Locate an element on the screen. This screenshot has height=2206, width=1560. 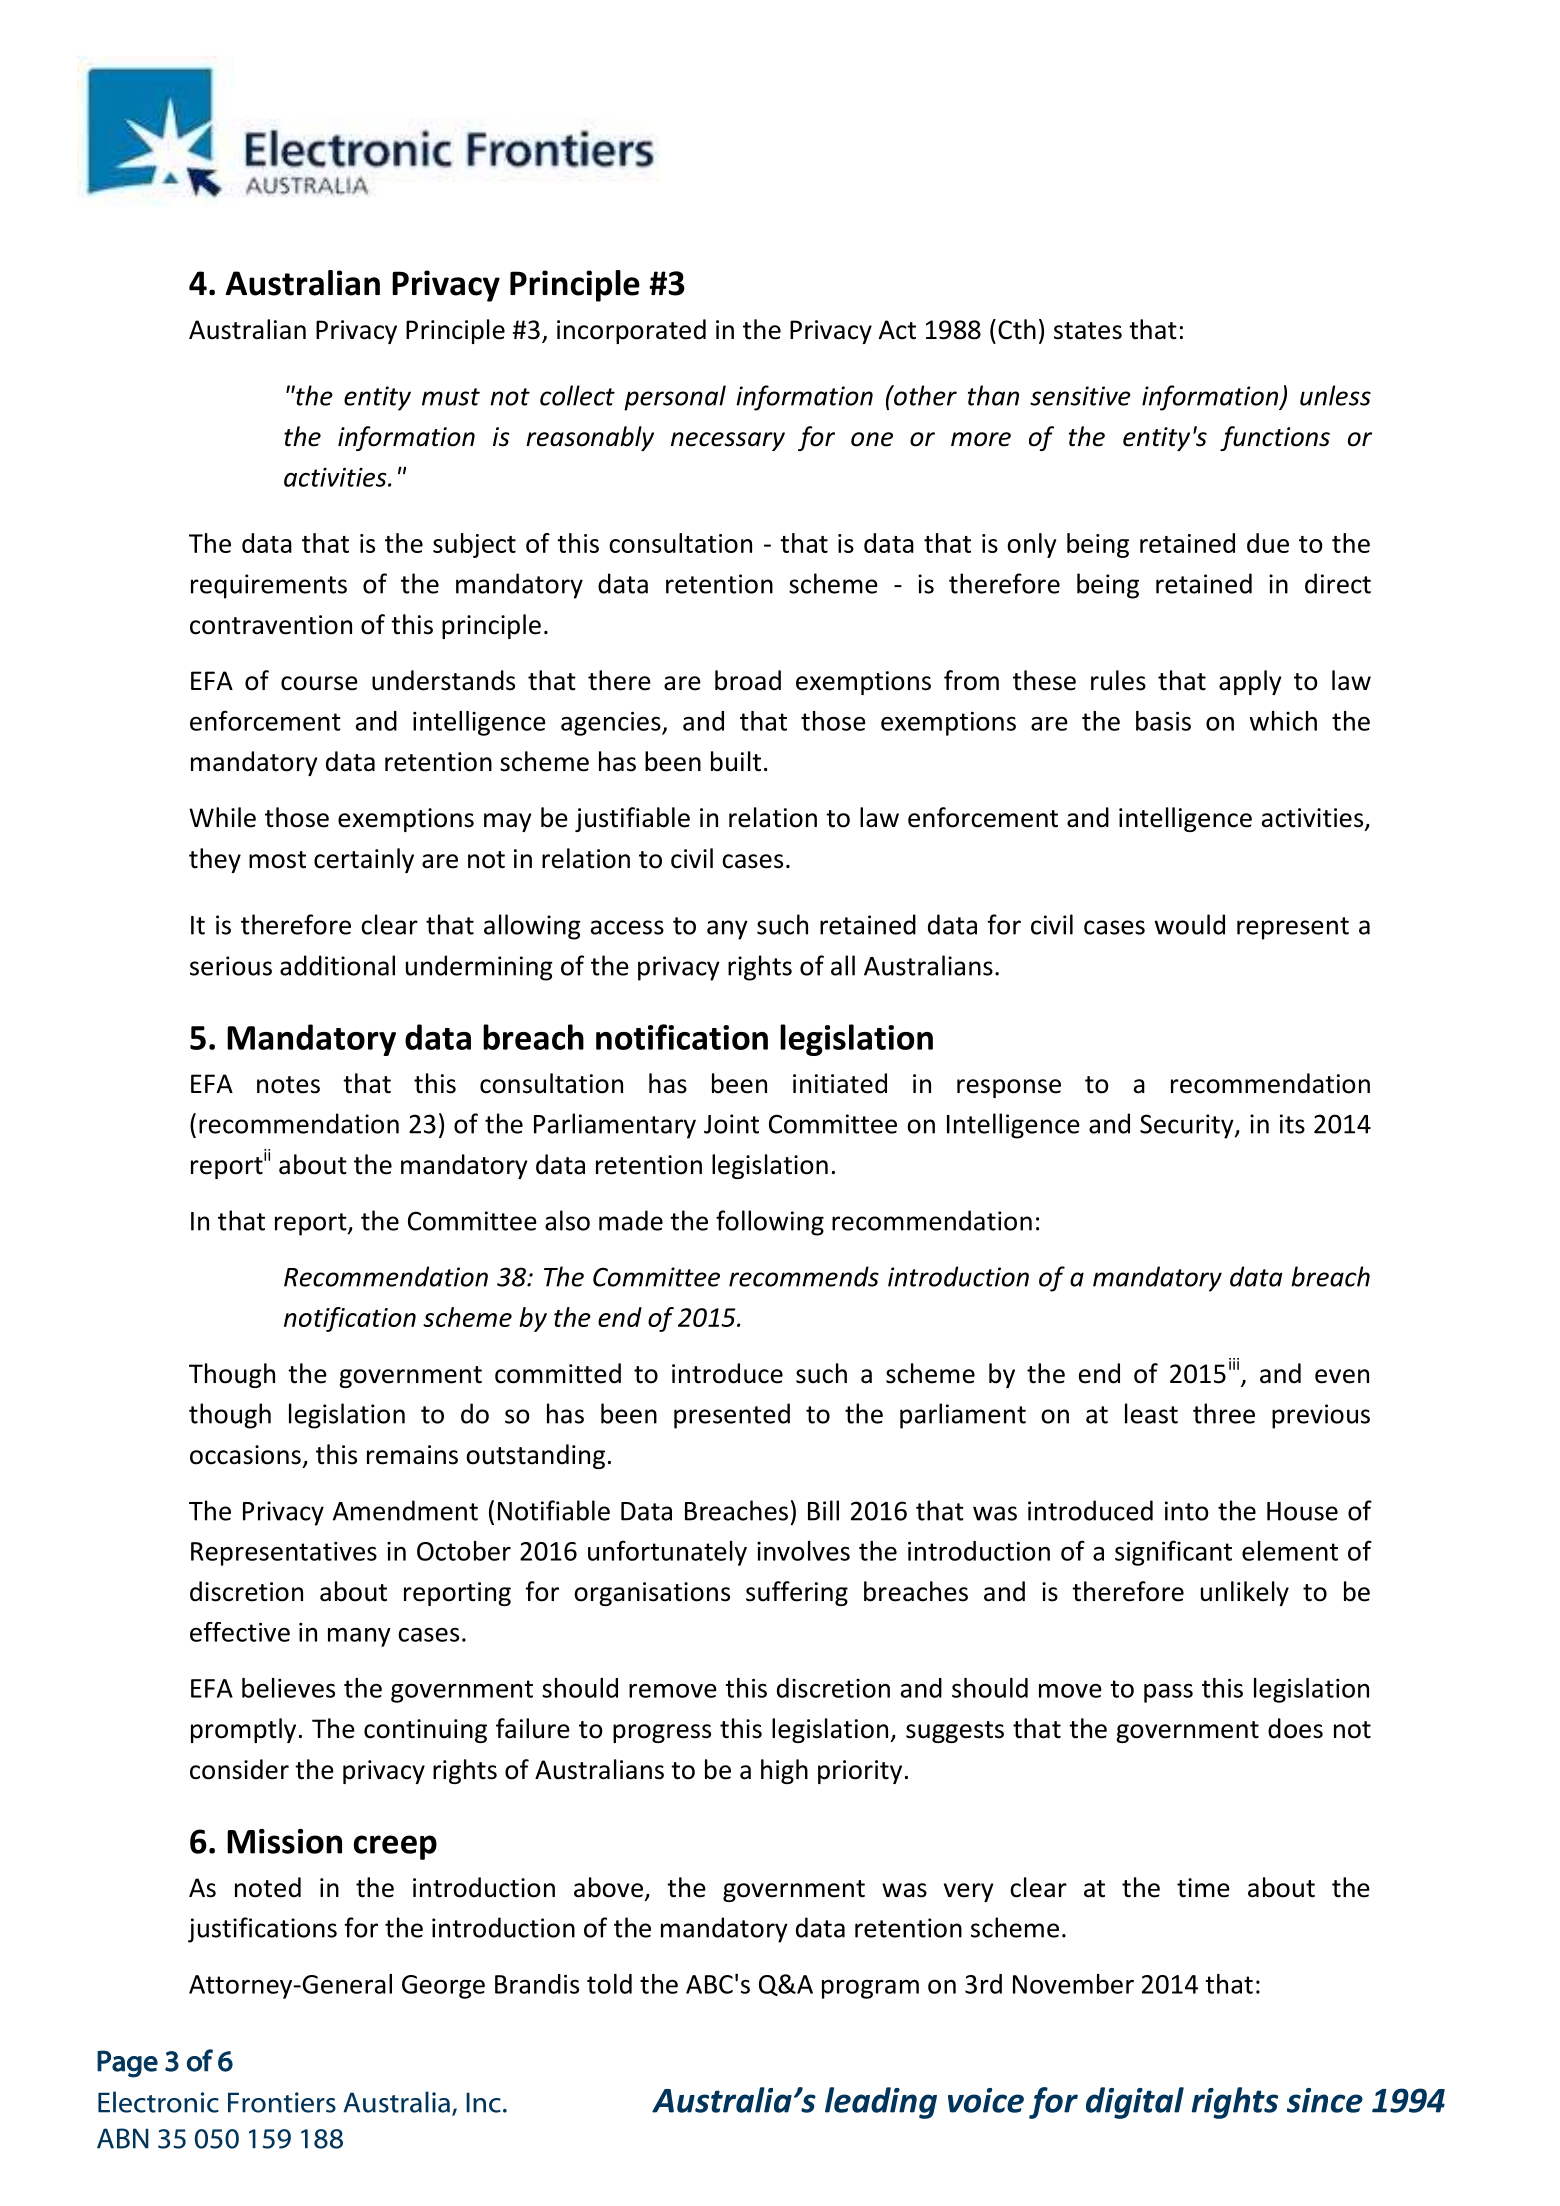
Frontiers is located at coordinates (282, 2102).
